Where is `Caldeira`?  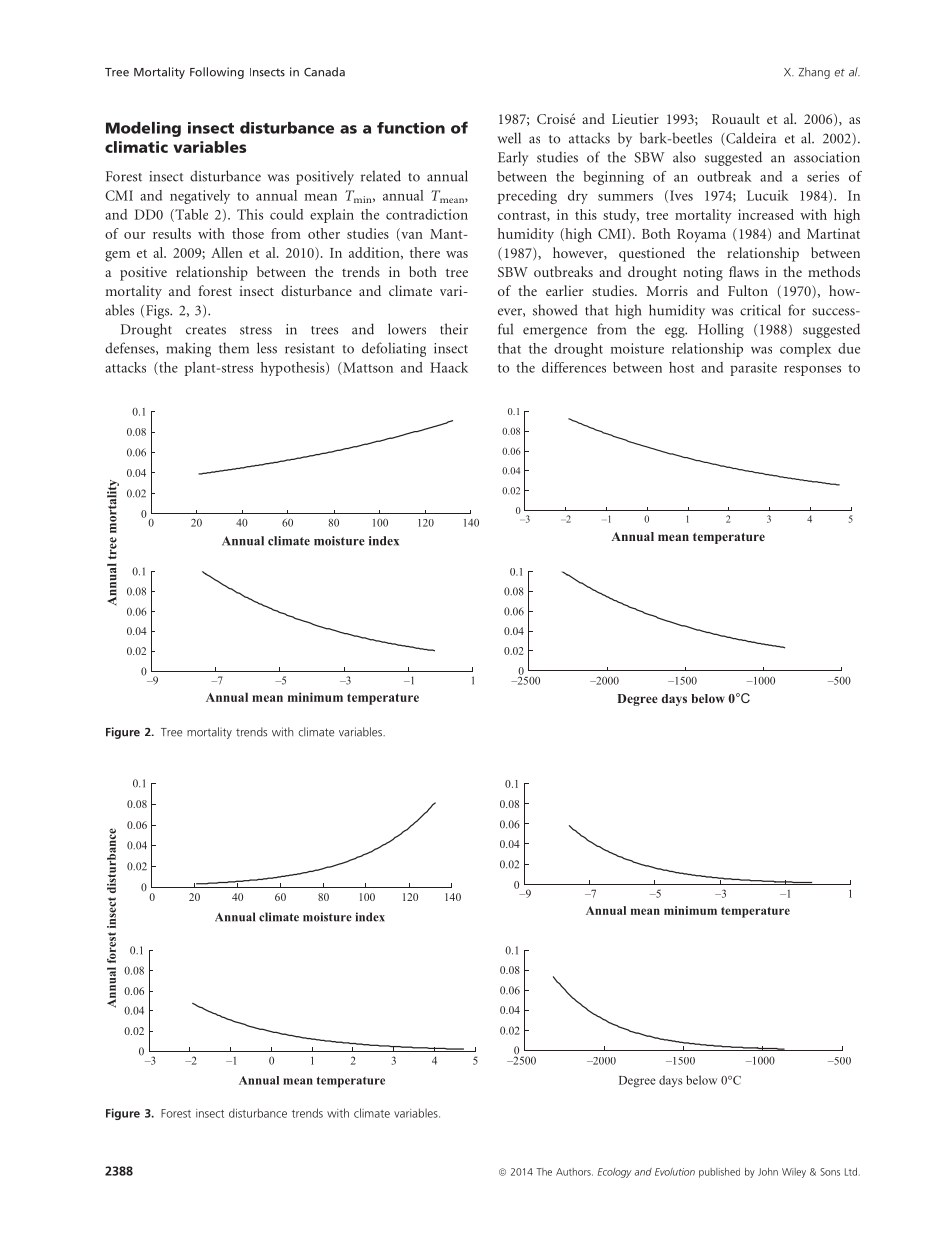
Caldeira is located at coordinates (750, 139).
